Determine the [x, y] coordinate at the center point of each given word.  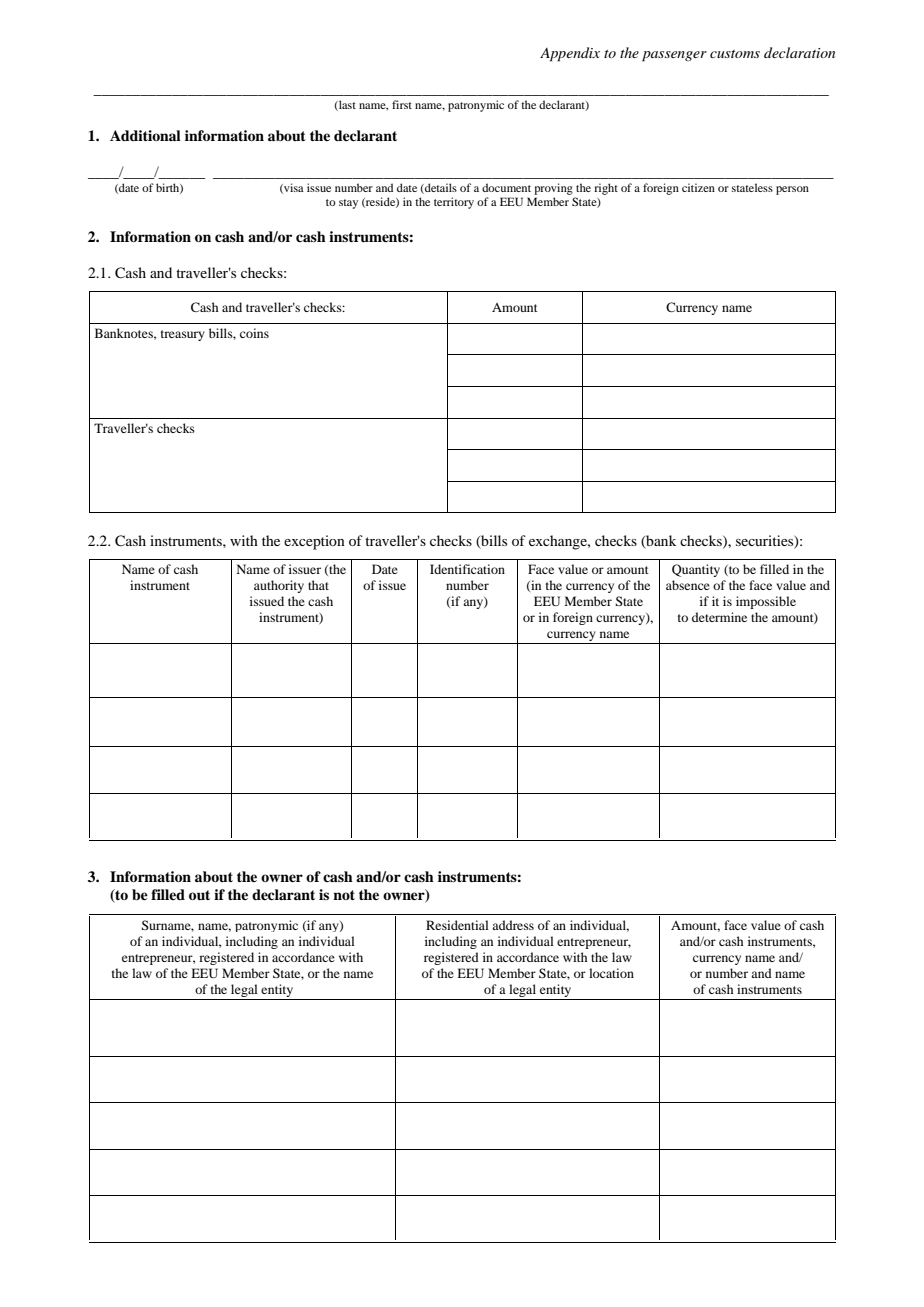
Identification [467, 569]
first [402, 104]
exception [314, 542]
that [318, 585]
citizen [698, 187]
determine [719, 617]
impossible [766, 602]
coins [254, 333]
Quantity [696, 570]
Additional [145, 135]
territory [454, 203]
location [611, 973]
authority [279, 586]
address [513, 925]
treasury [183, 335]
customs [735, 54]
